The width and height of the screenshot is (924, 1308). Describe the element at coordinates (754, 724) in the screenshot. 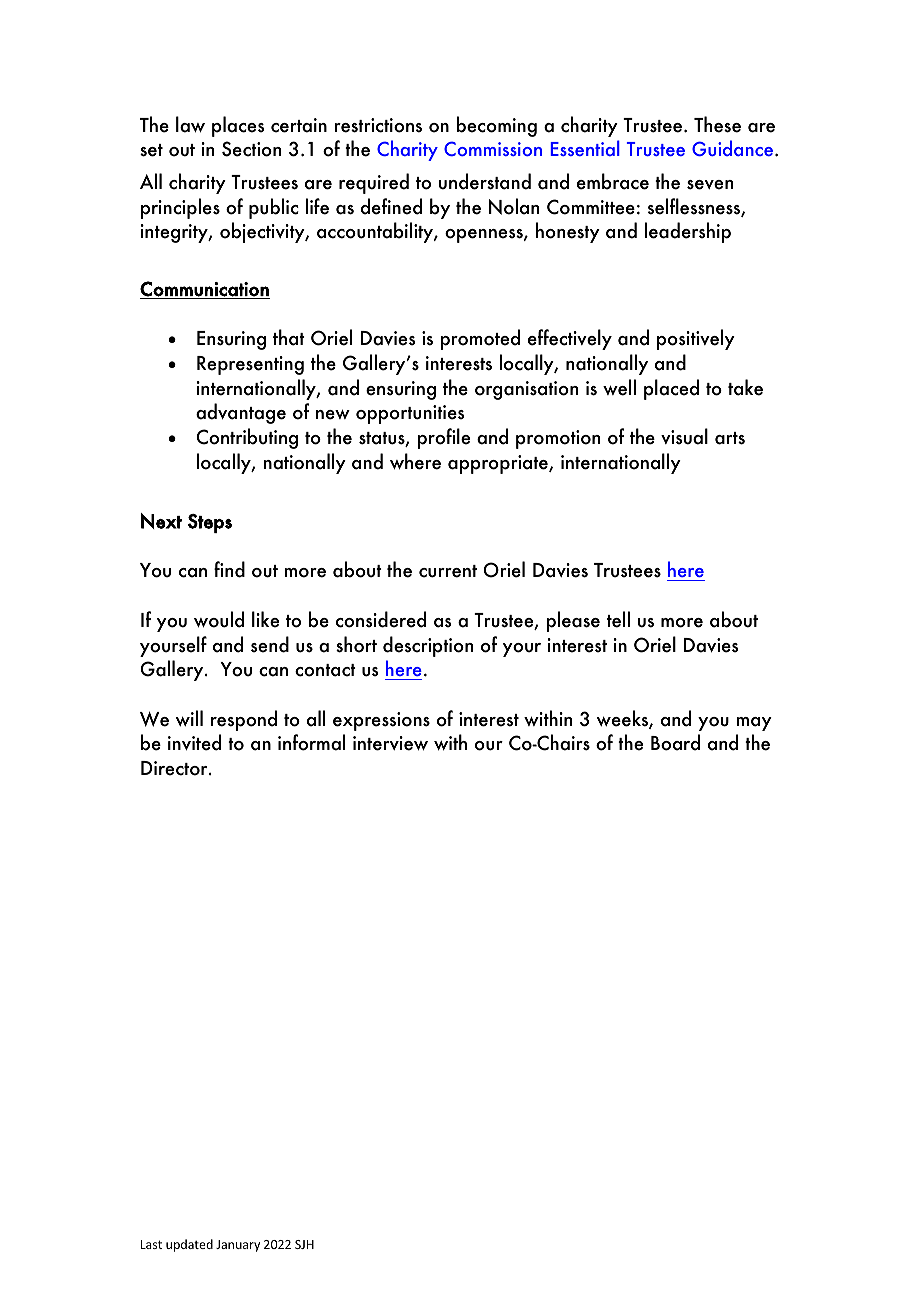

I see `may` at that location.
